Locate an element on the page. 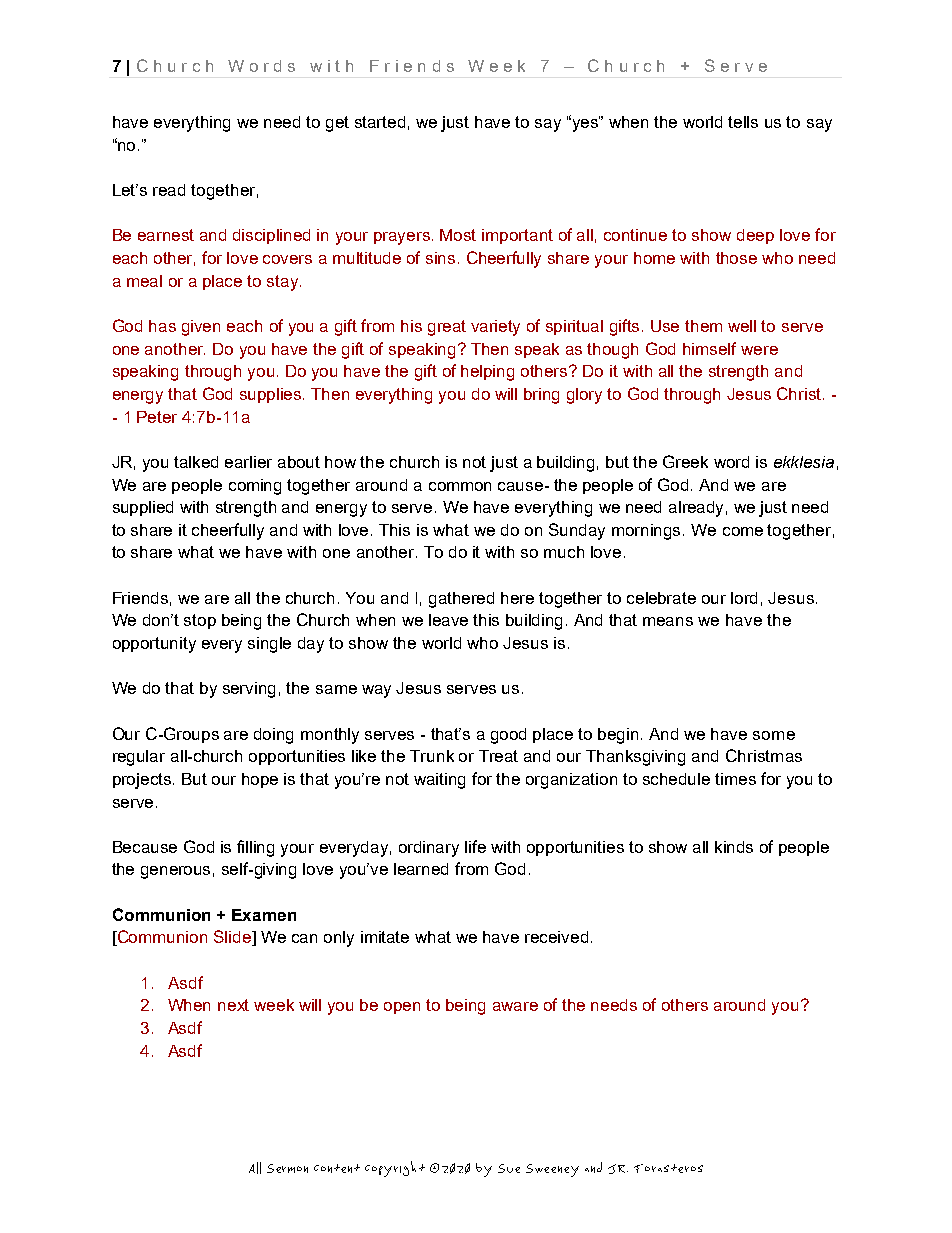  Sermon is located at coordinates (287, 1168).
